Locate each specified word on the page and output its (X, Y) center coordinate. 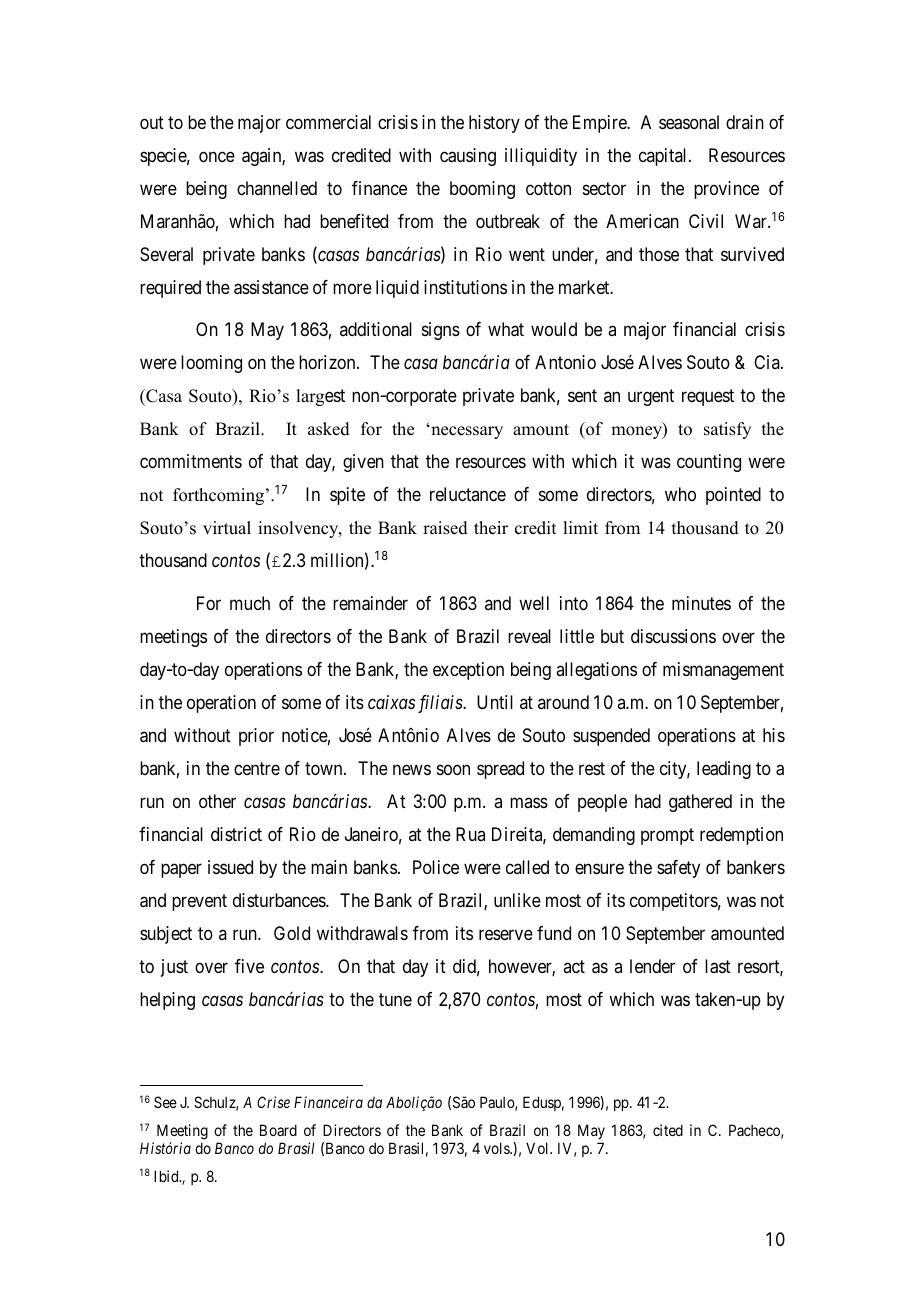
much (250, 603)
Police (436, 867)
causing (468, 157)
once (217, 156)
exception (468, 671)
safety (678, 869)
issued (230, 867)
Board (278, 1130)
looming (211, 364)
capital (664, 157)
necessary (466, 432)
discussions (673, 636)
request (708, 397)
